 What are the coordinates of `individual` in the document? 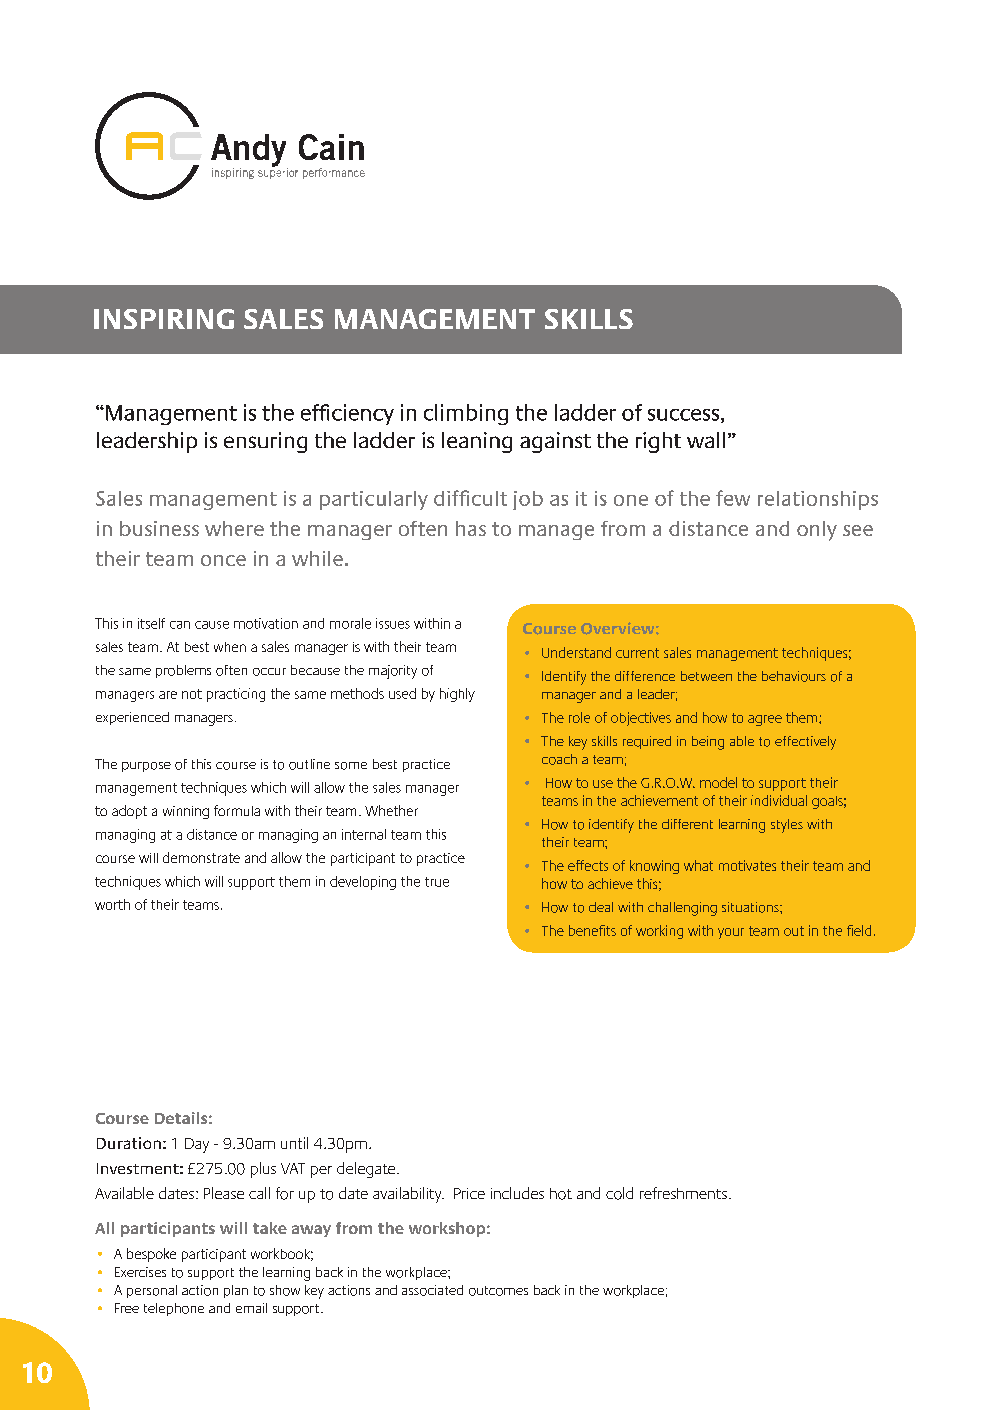 It's located at (779, 800).
